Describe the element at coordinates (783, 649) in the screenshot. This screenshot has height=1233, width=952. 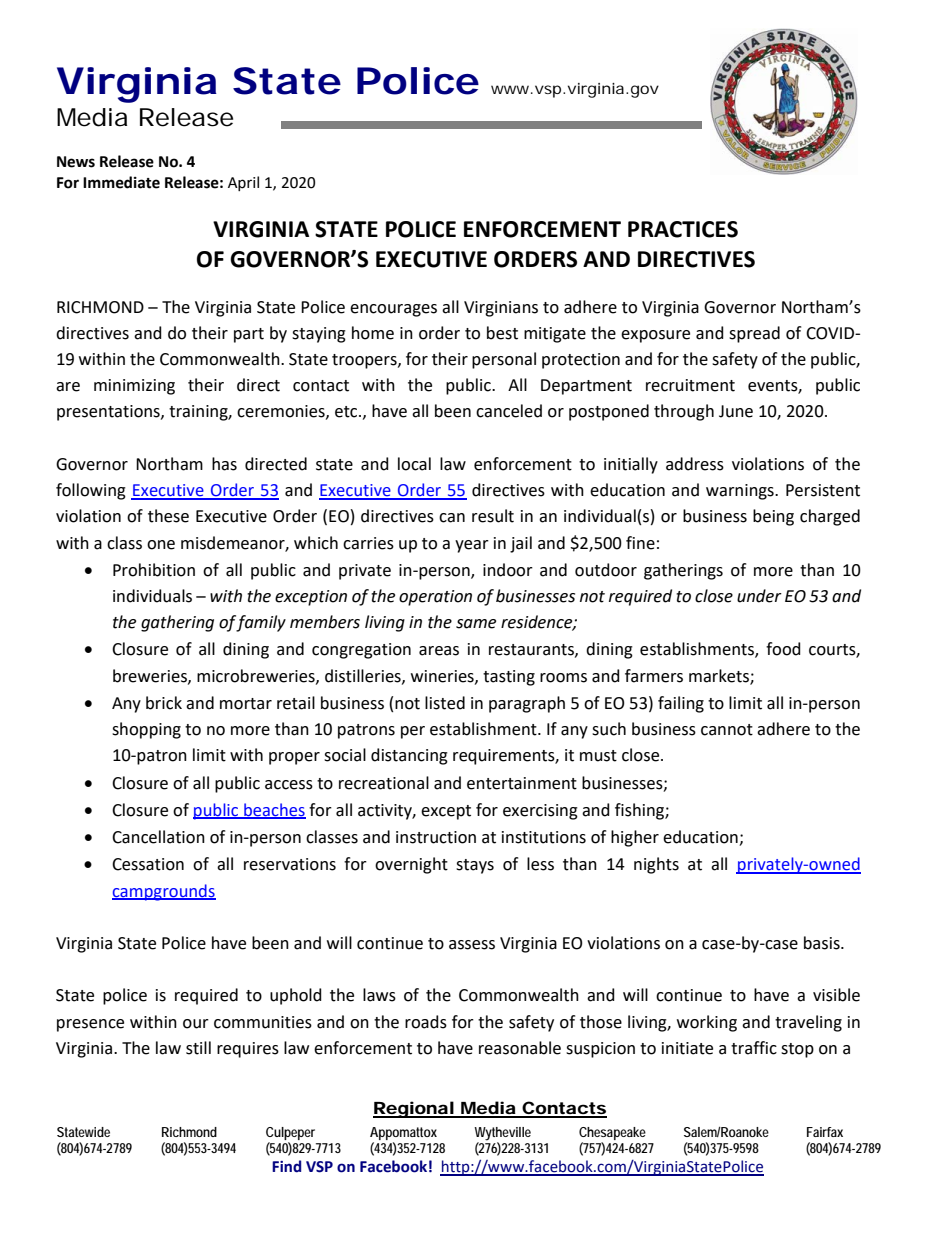
I see `food` at that location.
